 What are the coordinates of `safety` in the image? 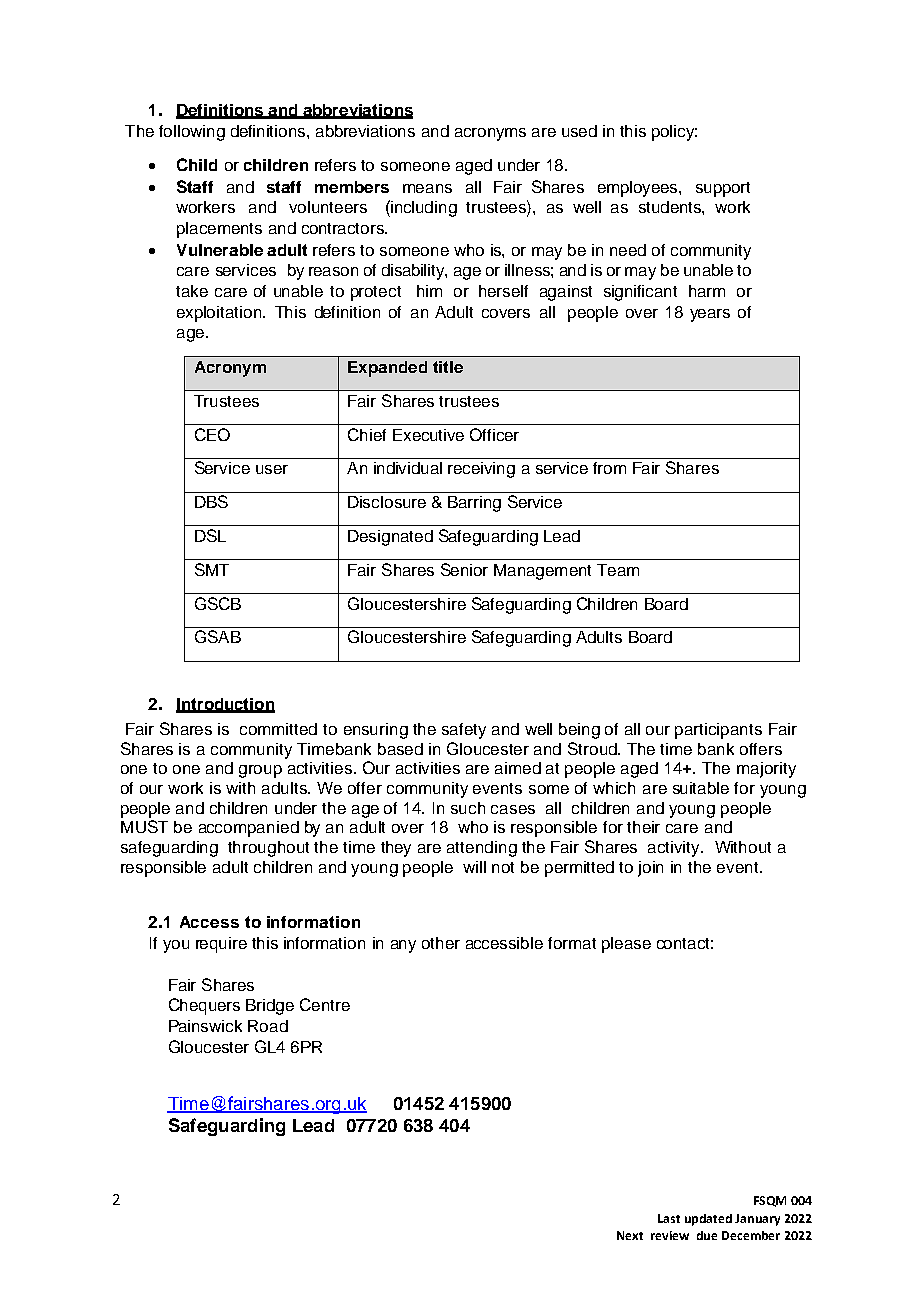 It's located at (464, 731).
